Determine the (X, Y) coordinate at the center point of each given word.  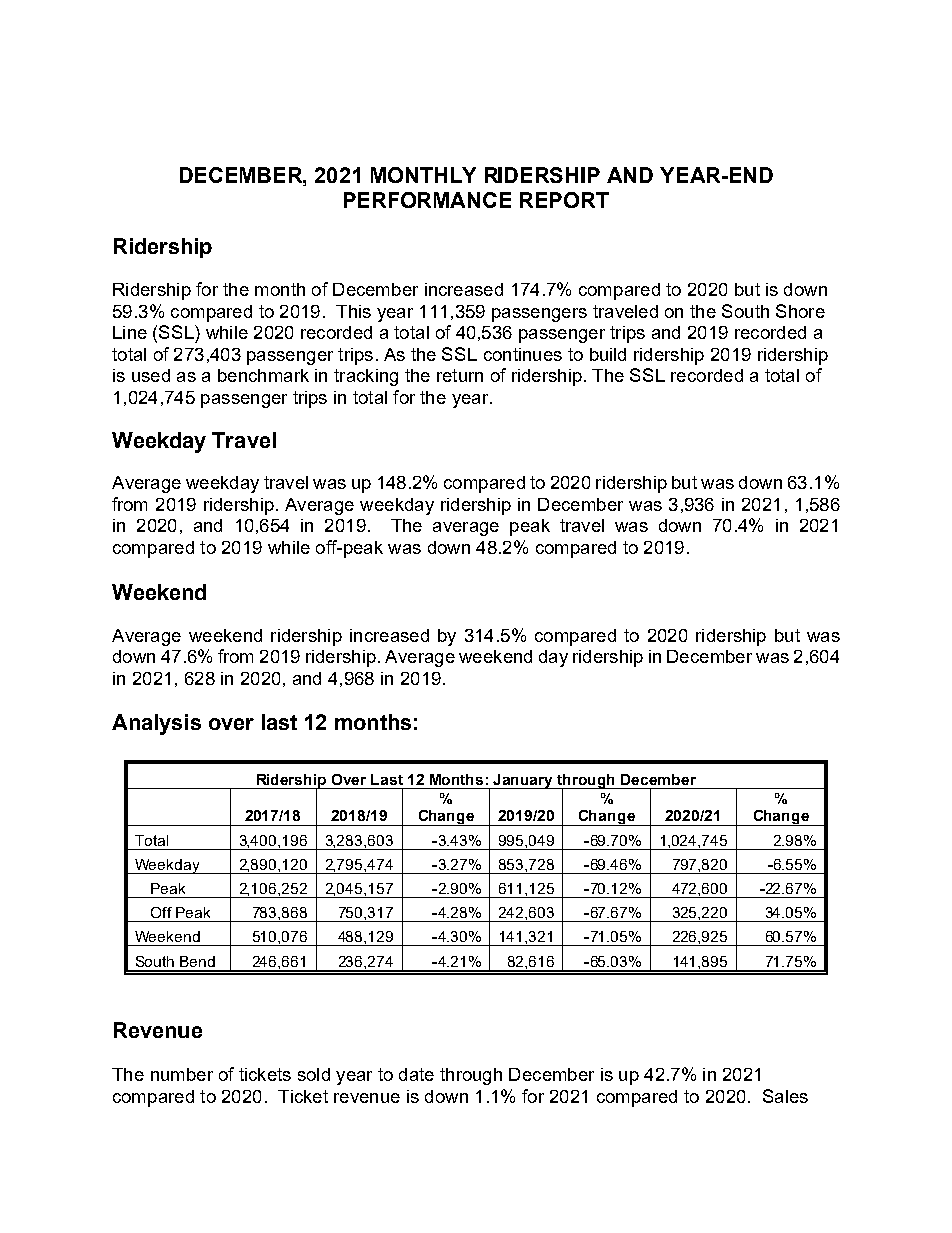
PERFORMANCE (427, 200)
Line (130, 332)
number (182, 1074)
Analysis (156, 724)
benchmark (263, 375)
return (460, 375)
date (416, 1074)
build (608, 354)
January (524, 781)
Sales (785, 1096)
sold (314, 1074)
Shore (800, 311)
